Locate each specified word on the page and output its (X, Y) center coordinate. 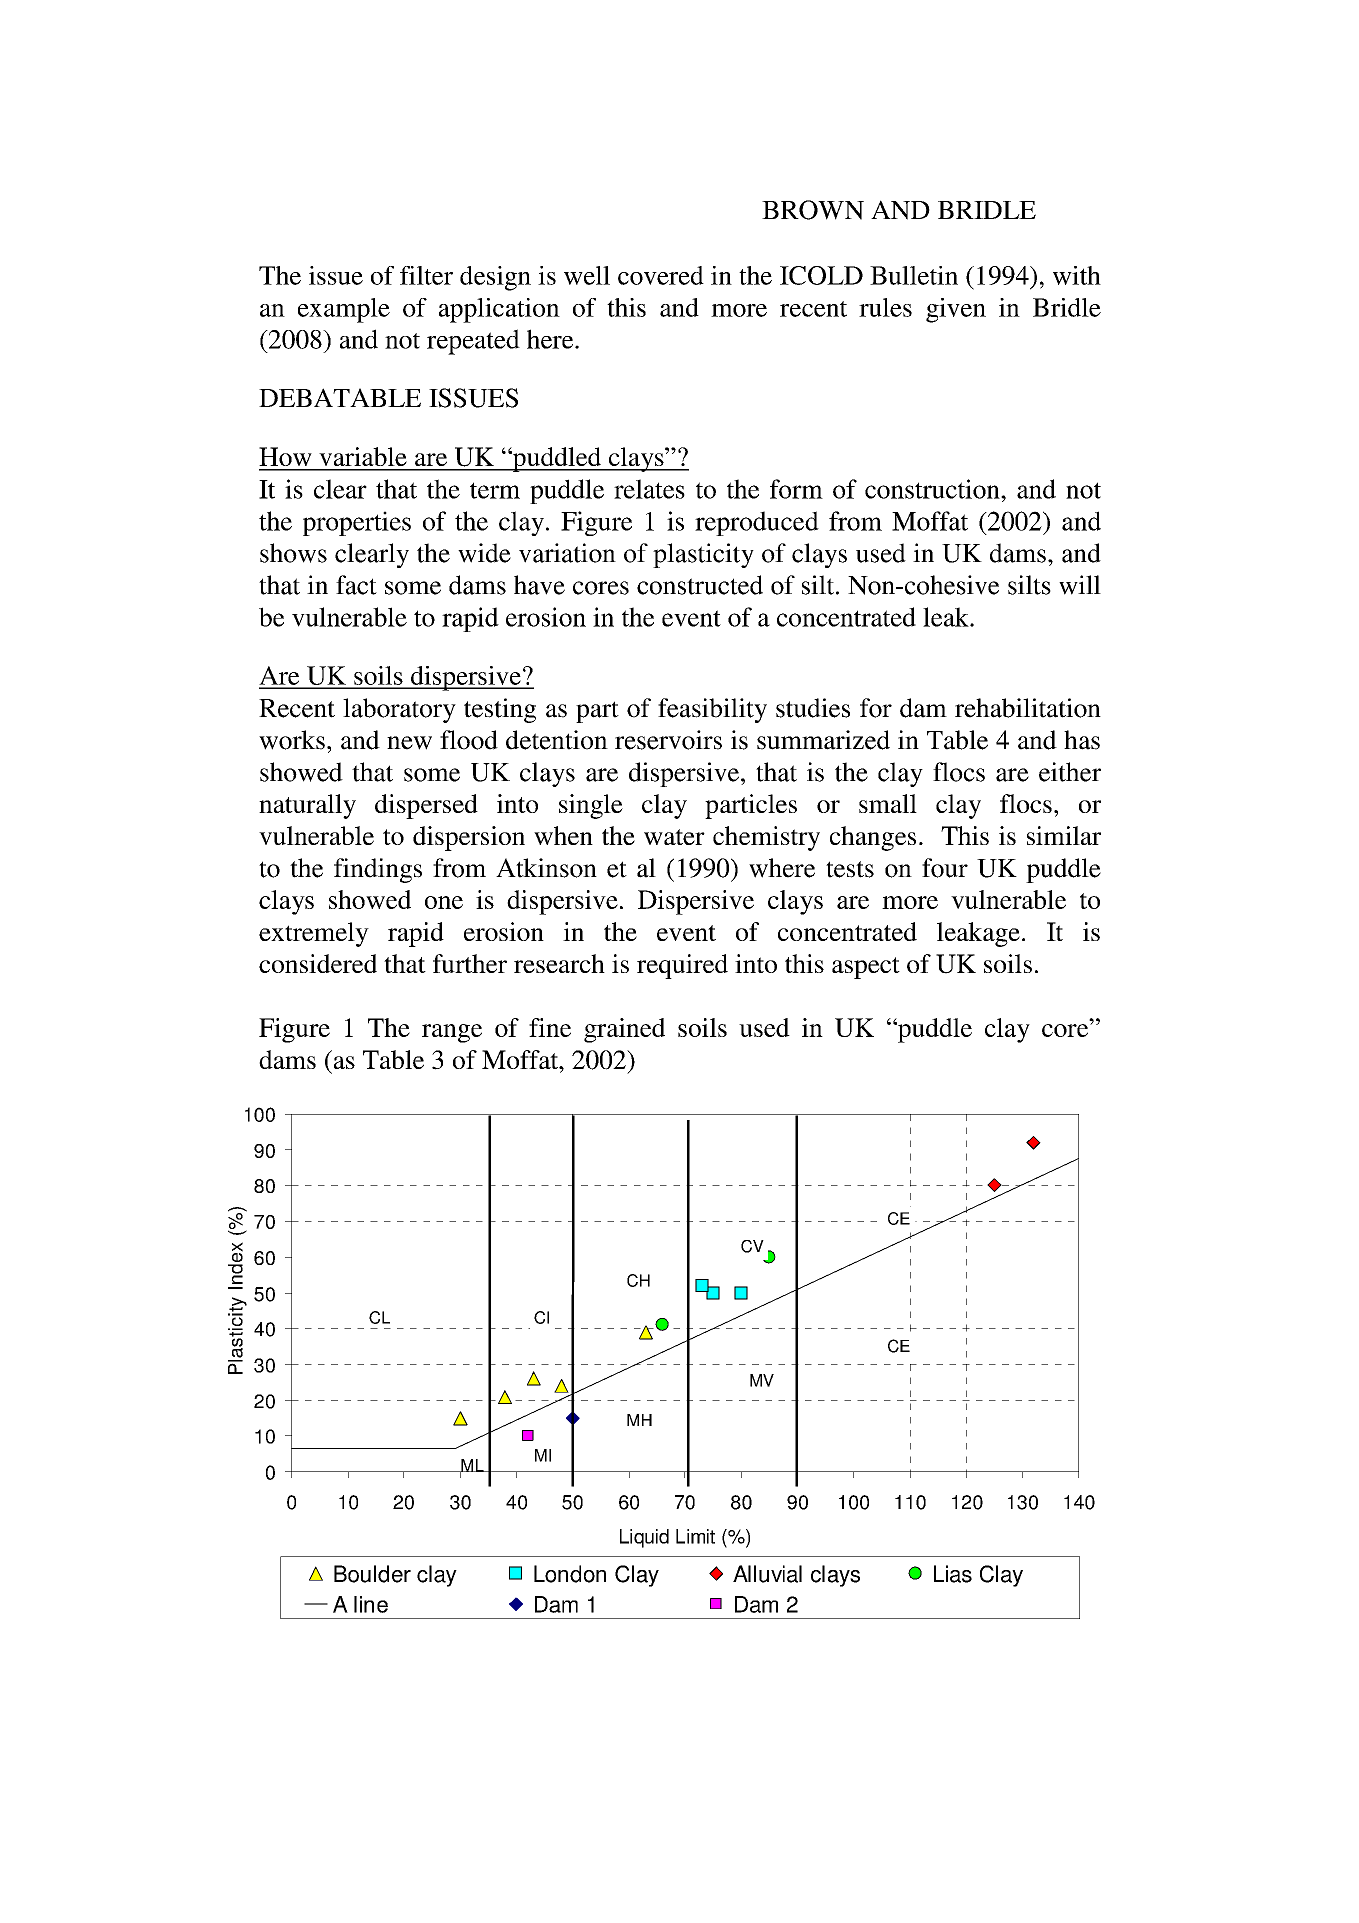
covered (661, 275)
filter (426, 275)
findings (378, 870)
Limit (695, 1536)
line (371, 1604)
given (956, 310)
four (945, 868)
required (682, 966)
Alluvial (767, 1574)
